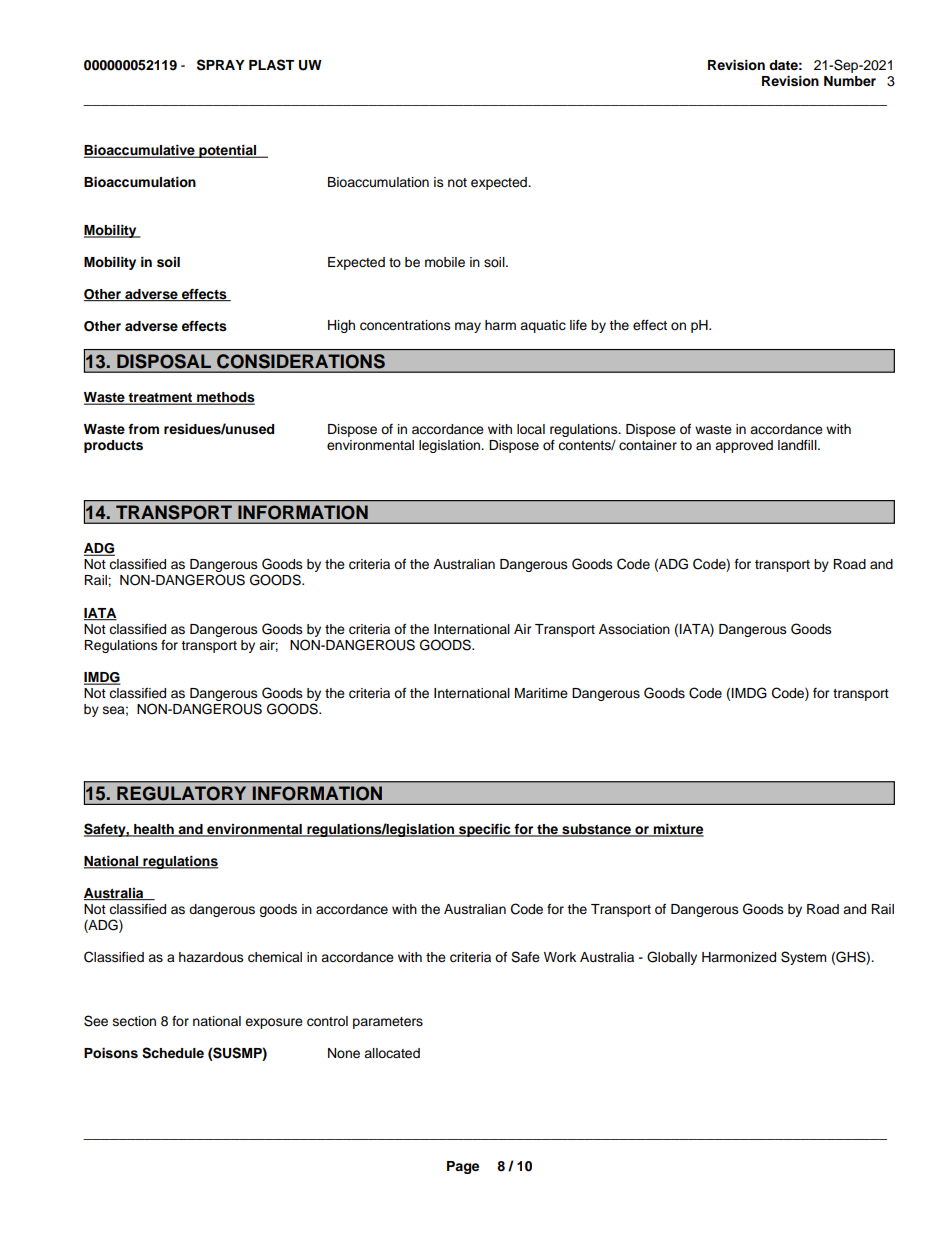 The width and height of the screenshot is (952, 1233). What do you see at coordinates (560, 957) in the screenshot?
I see `Work` at bounding box center [560, 957].
